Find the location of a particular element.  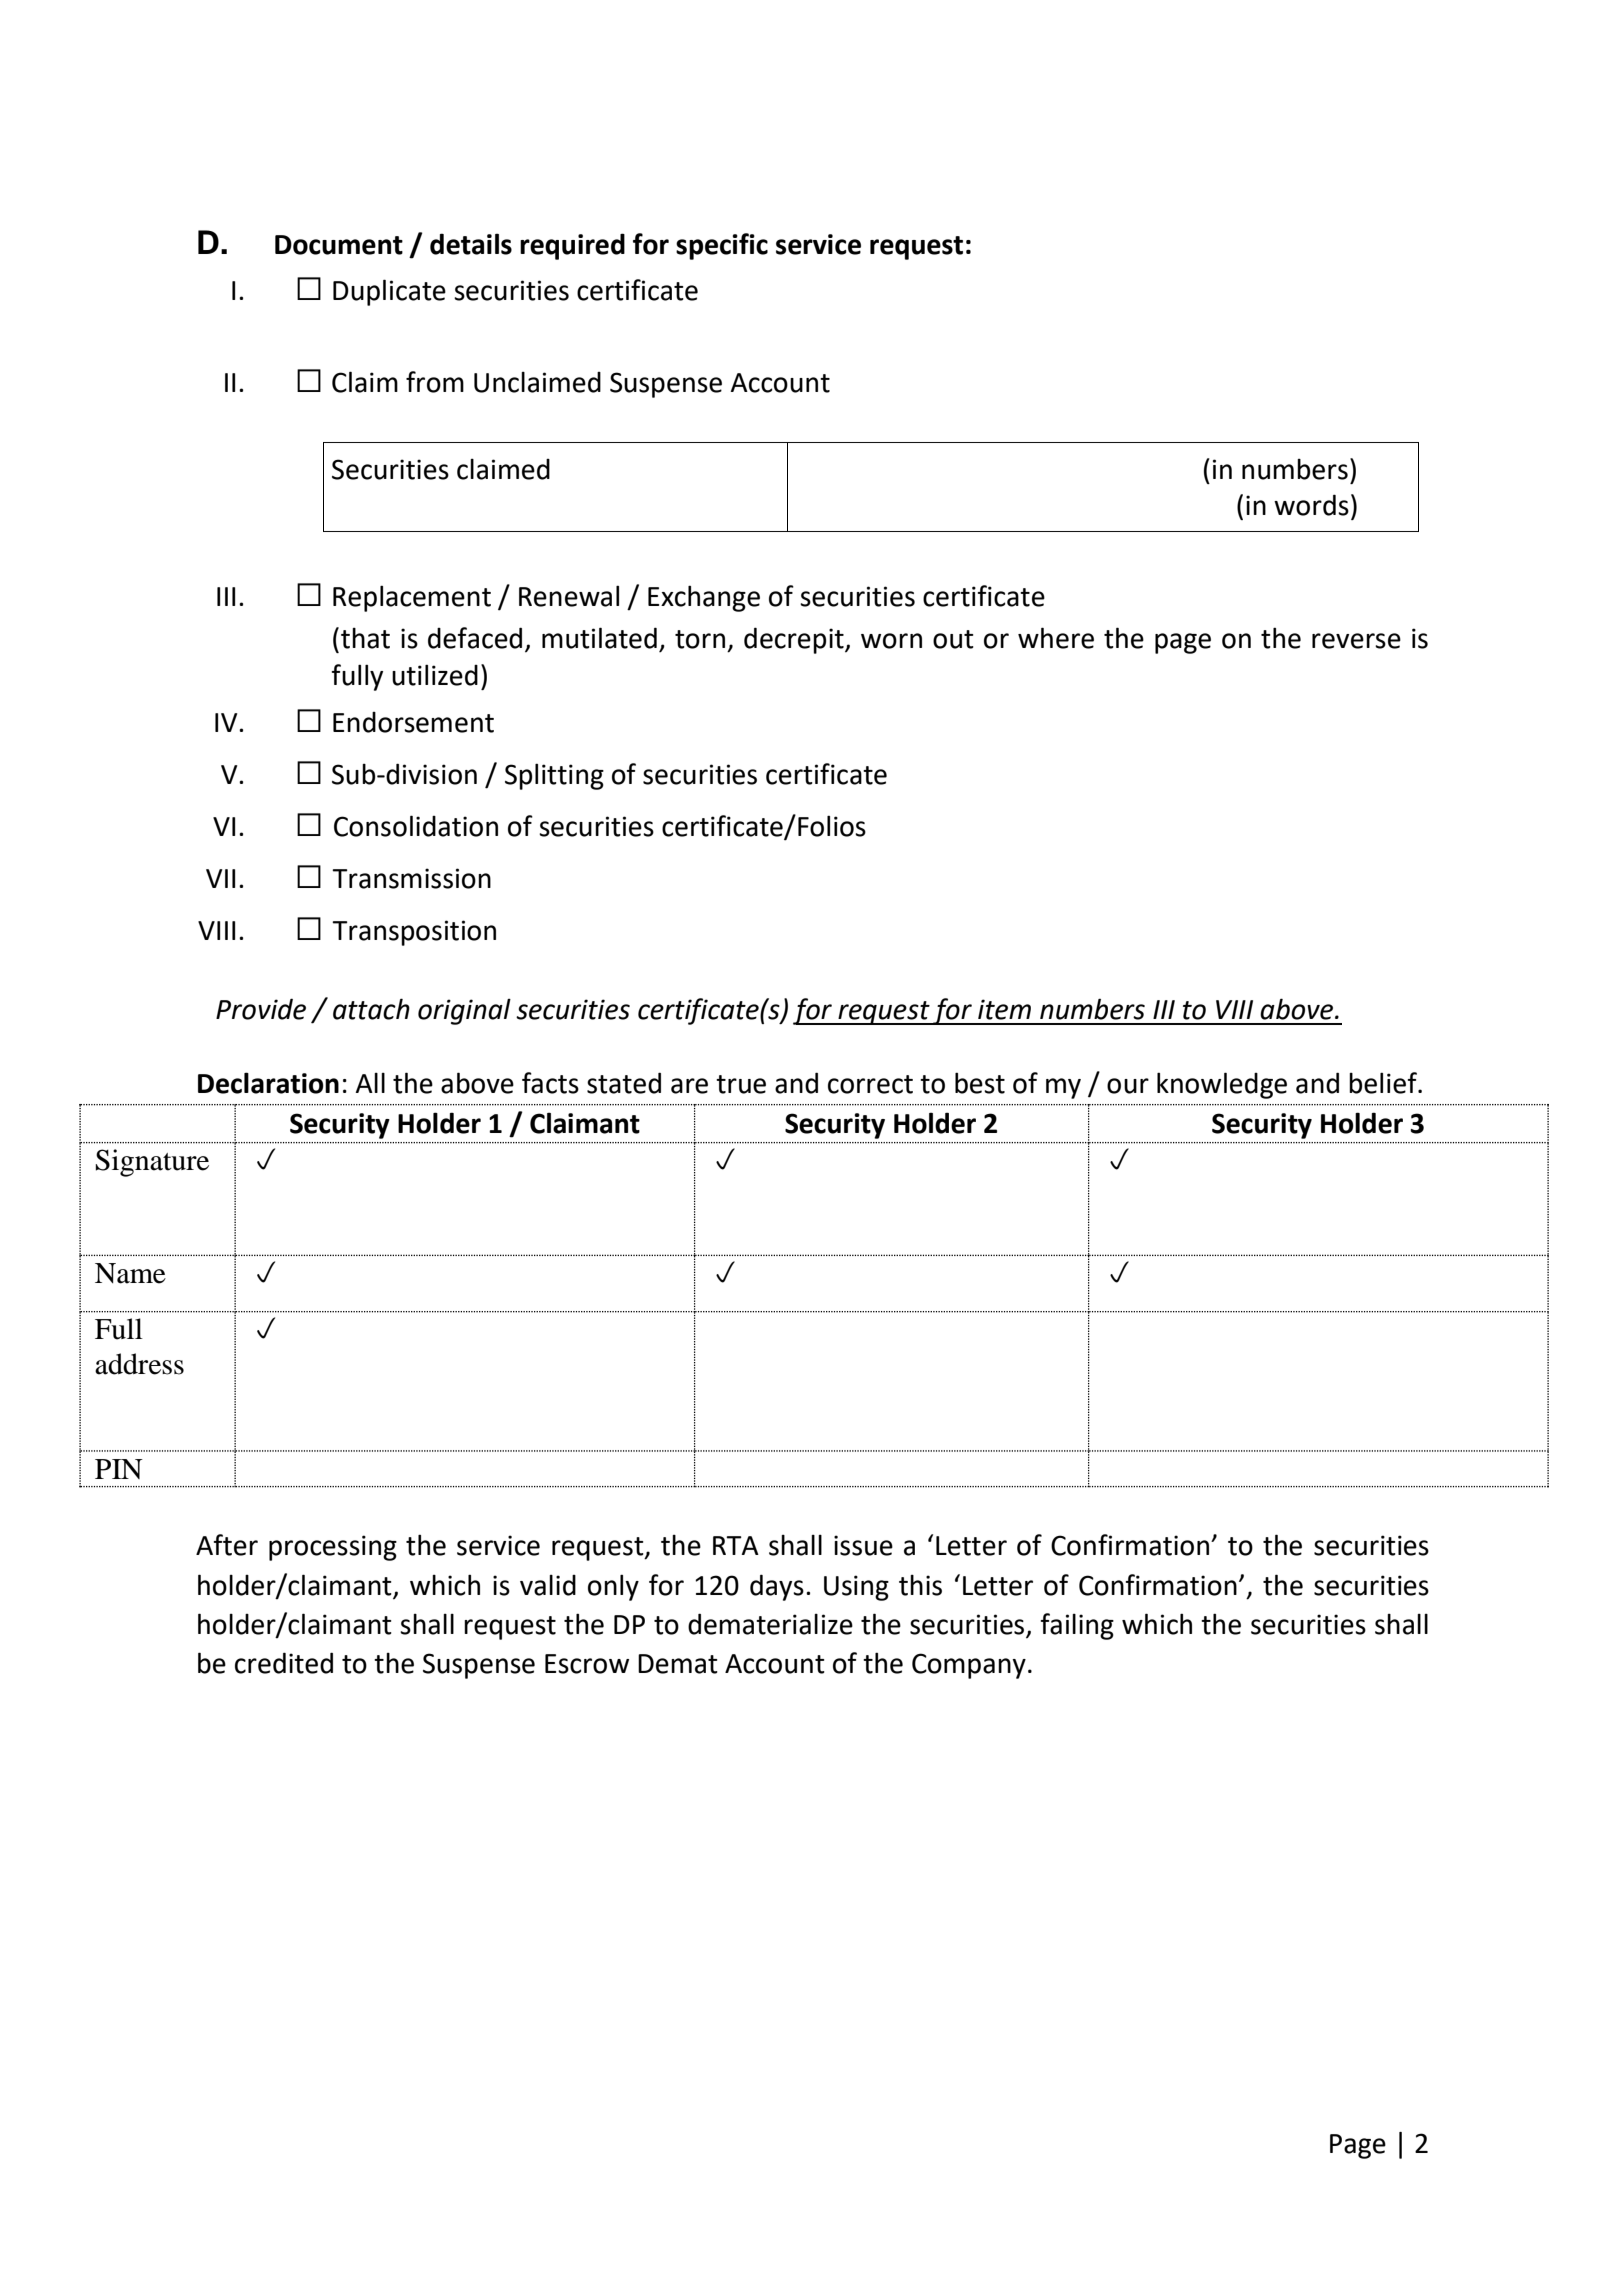

true is located at coordinates (741, 1084).
